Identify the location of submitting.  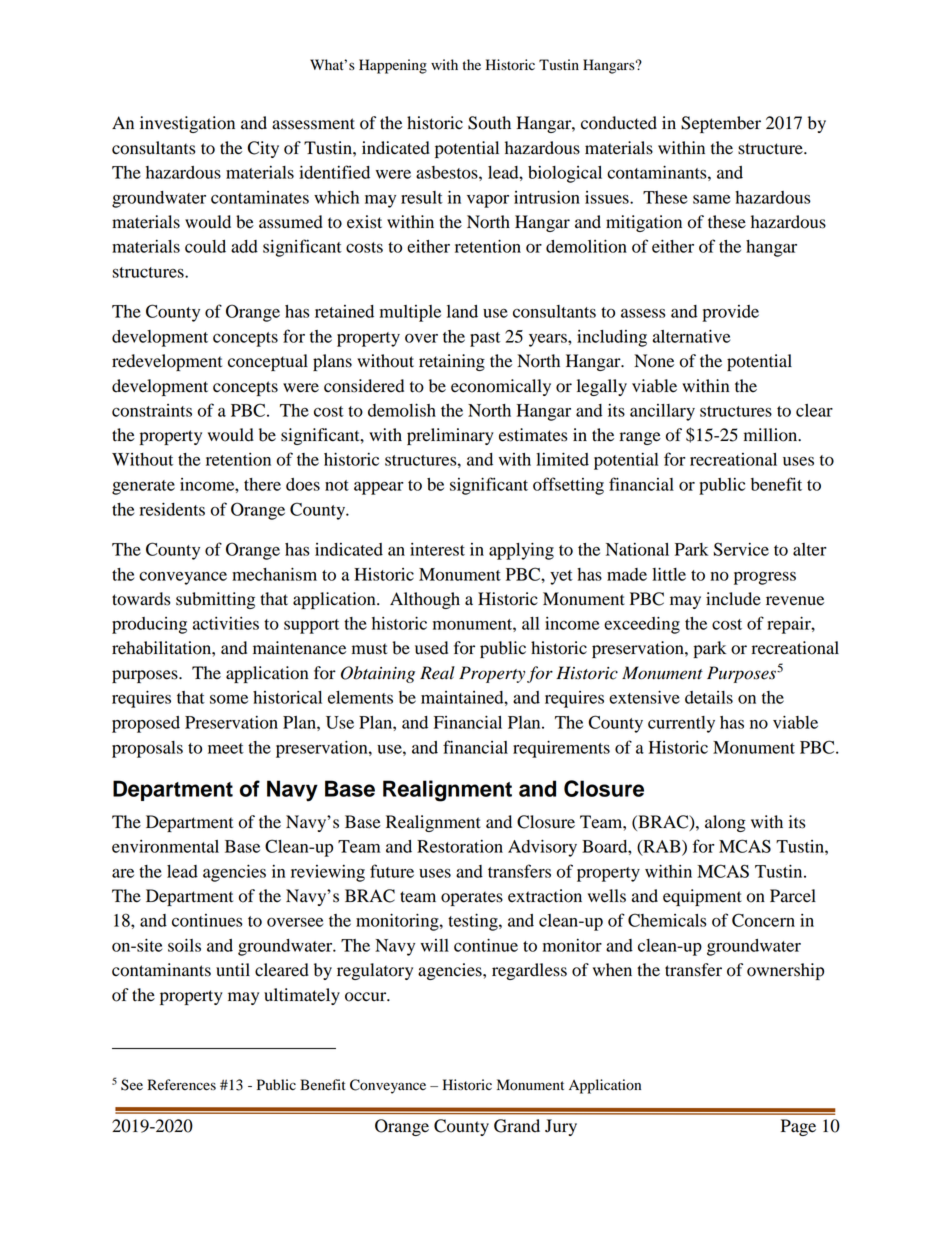
(215, 600).
